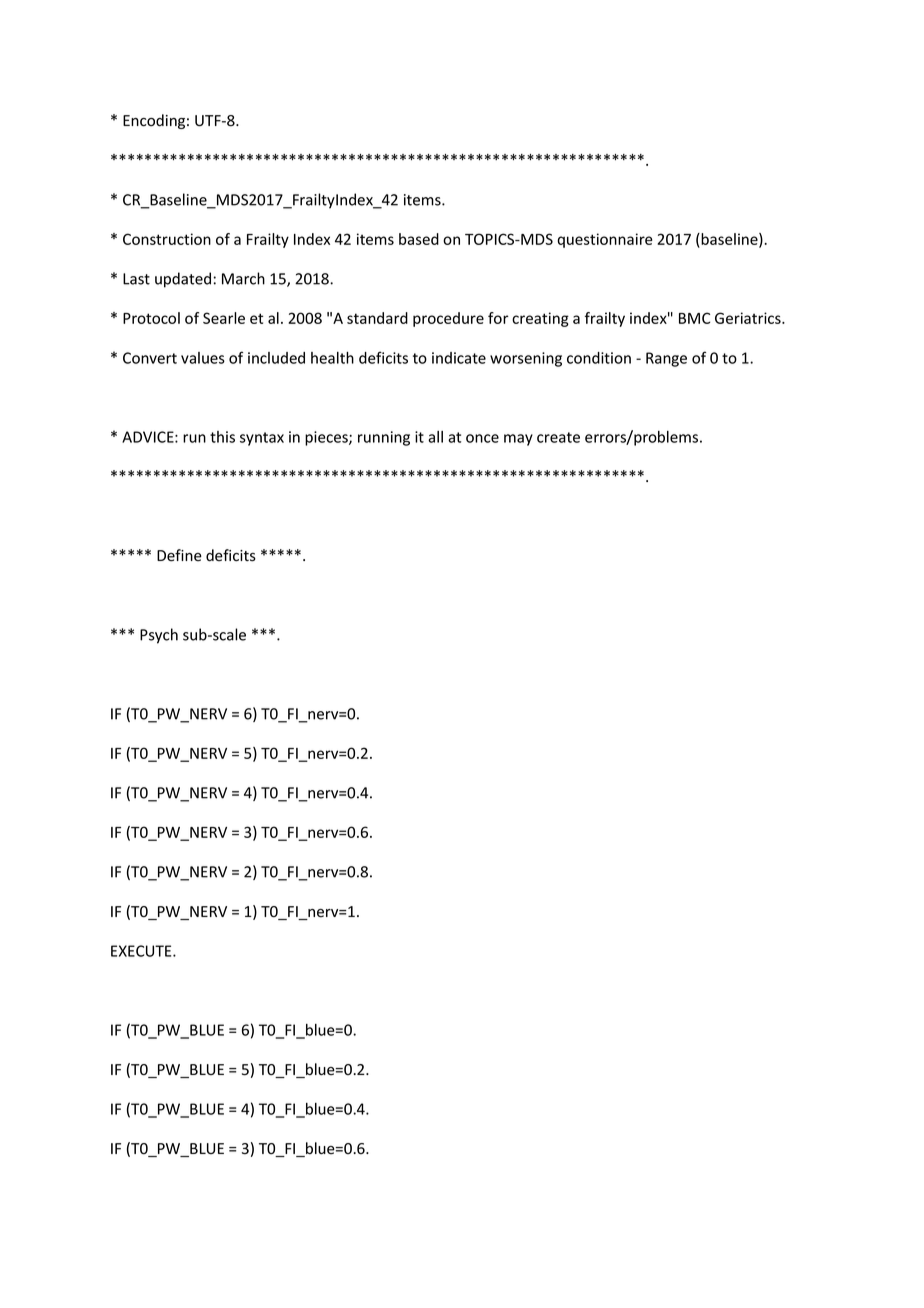  I want to click on Define, so click(179, 555).
